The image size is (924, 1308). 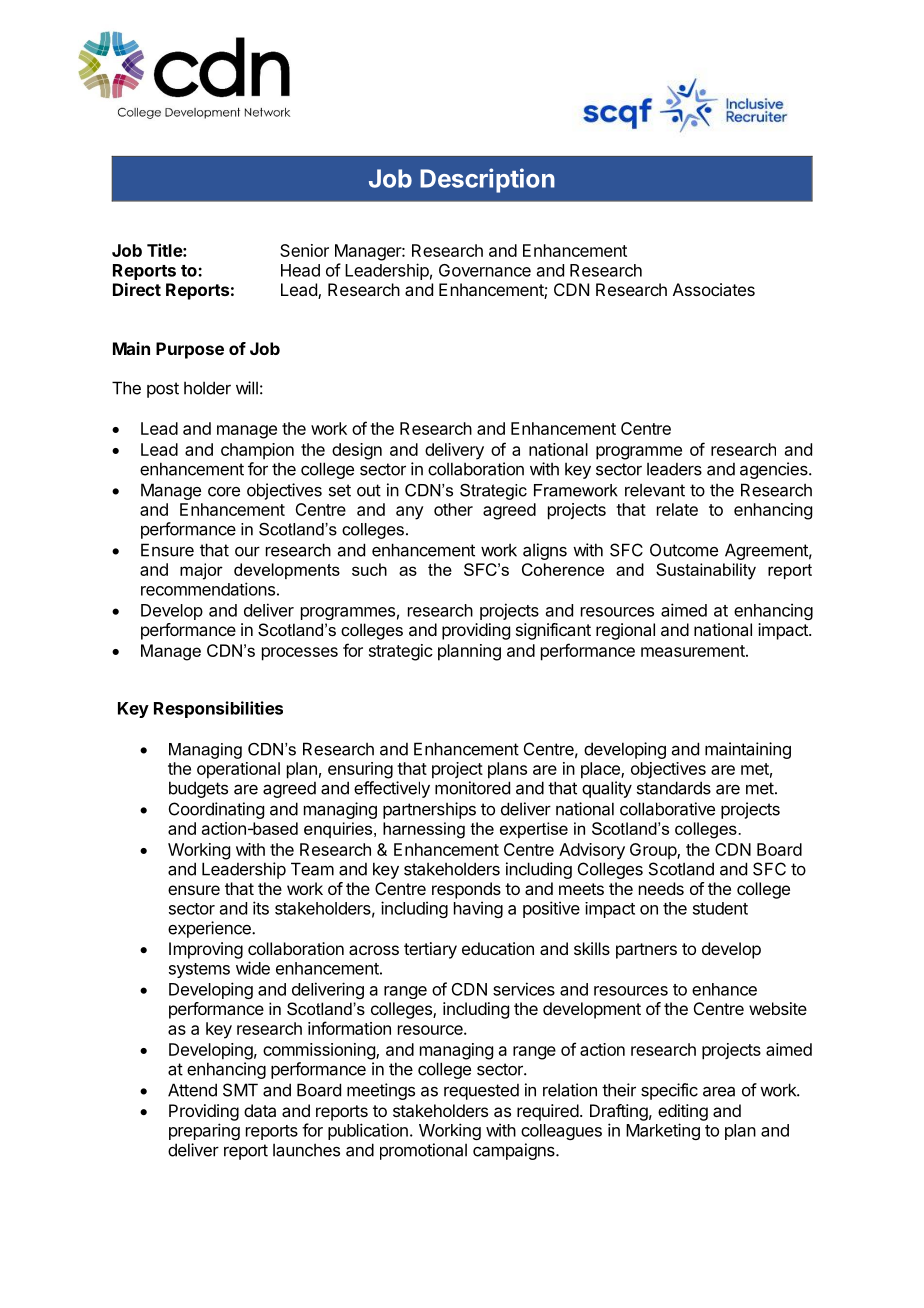 What do you see at coordinates (683, 1112) in the screenshot?
I see `editing` at bounding box center [683, 1112].
